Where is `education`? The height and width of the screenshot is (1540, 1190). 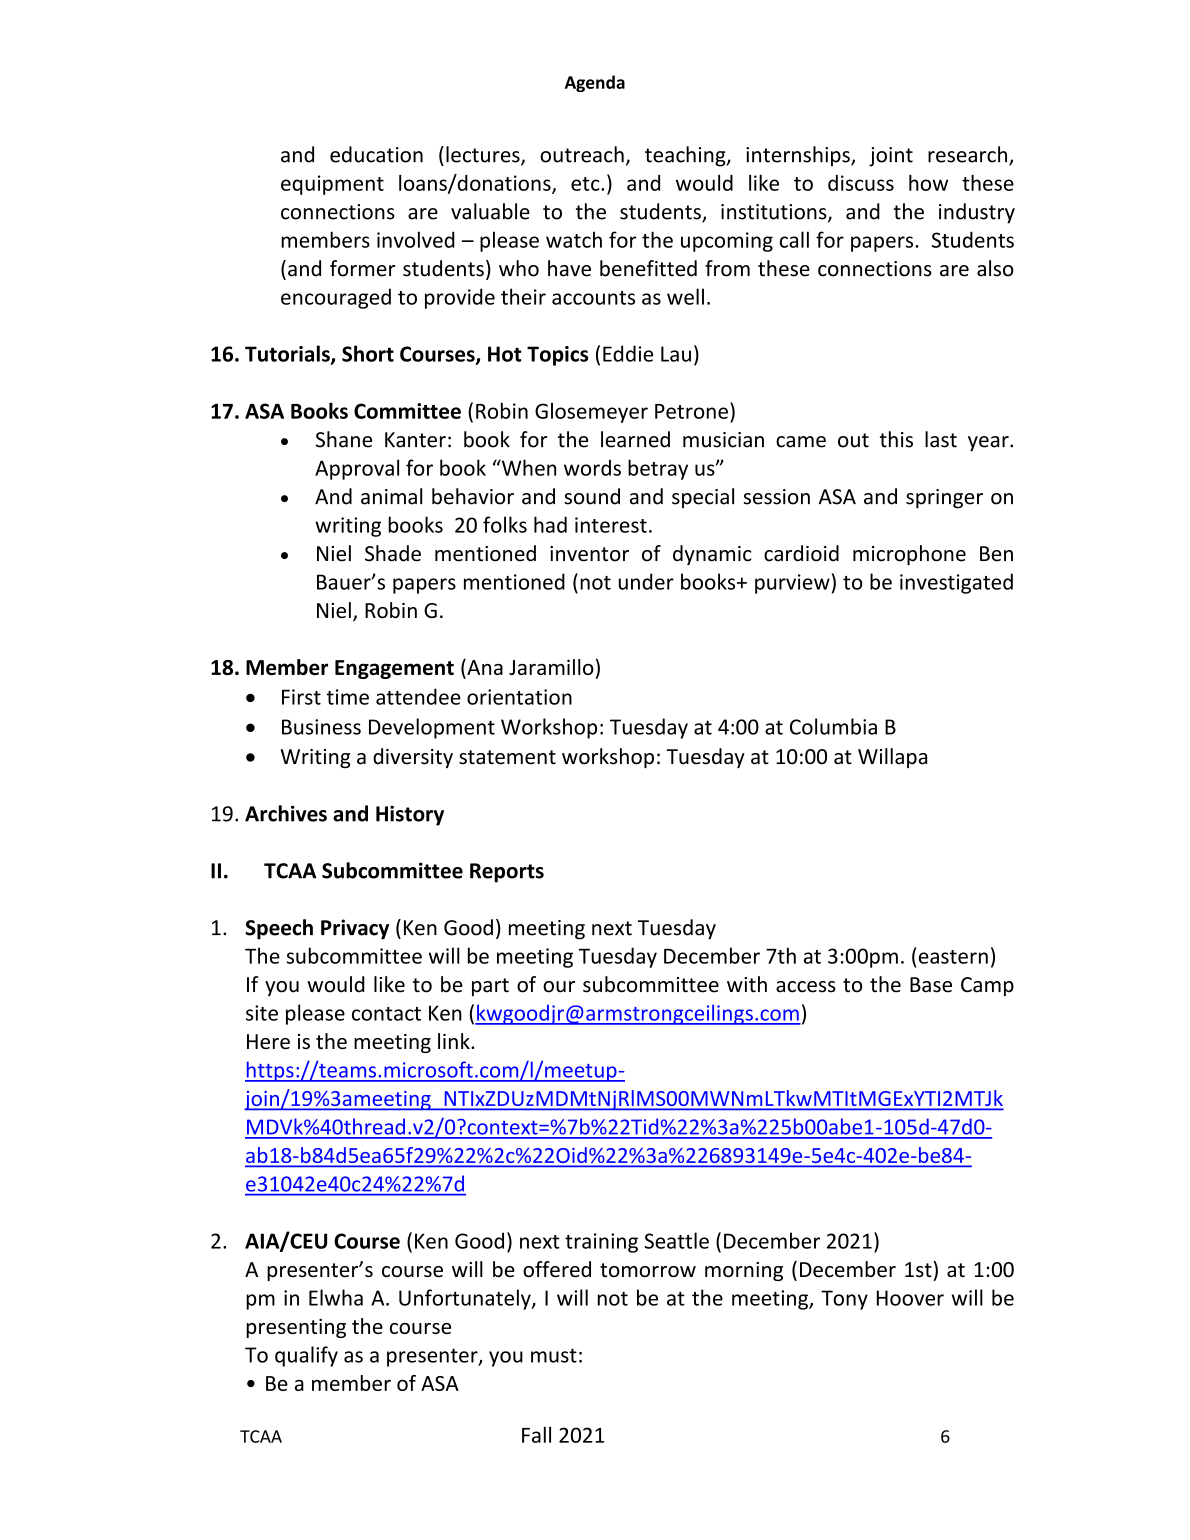 education is located at coordinates (376, 154).
